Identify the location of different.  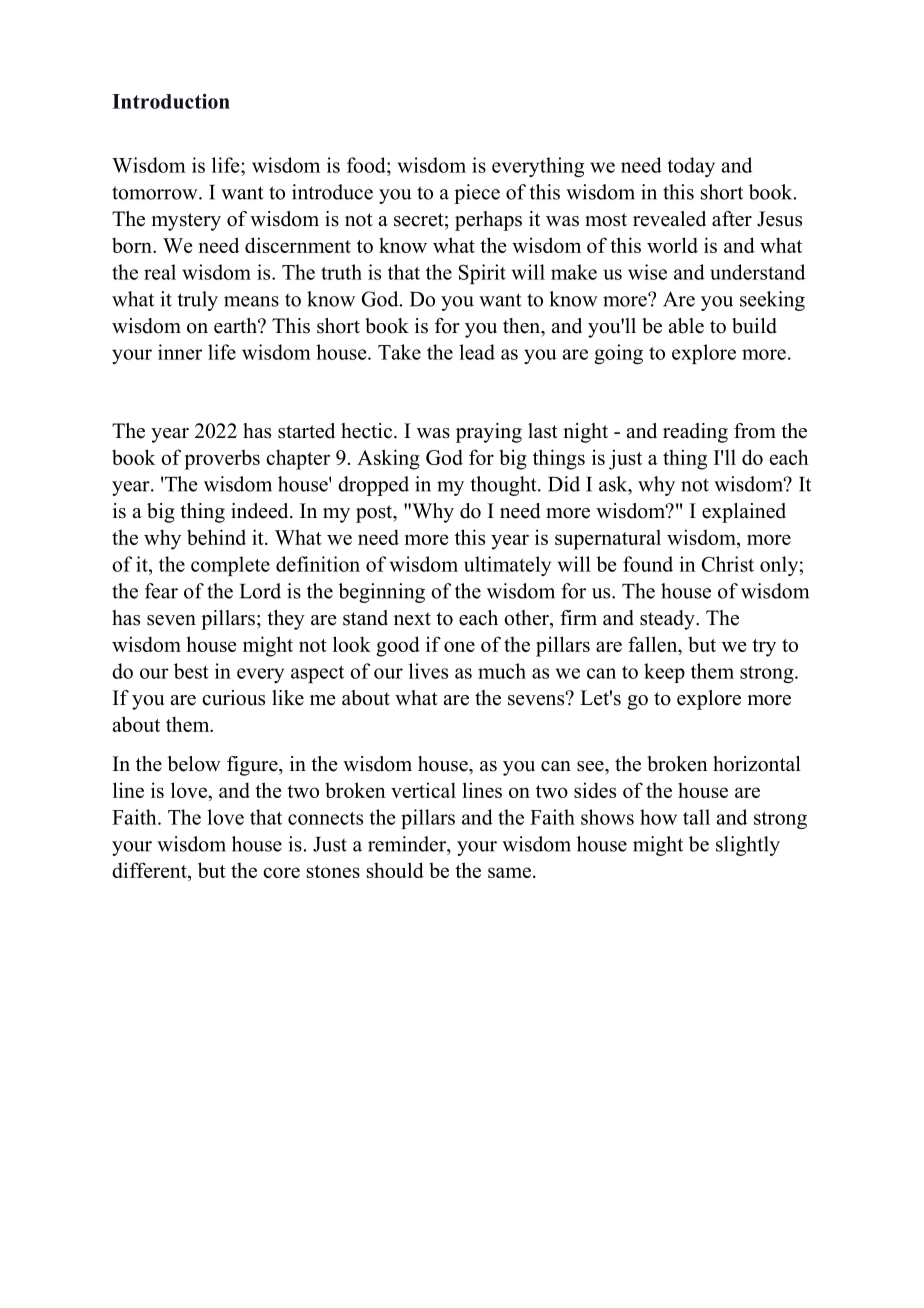
(150, 871).
